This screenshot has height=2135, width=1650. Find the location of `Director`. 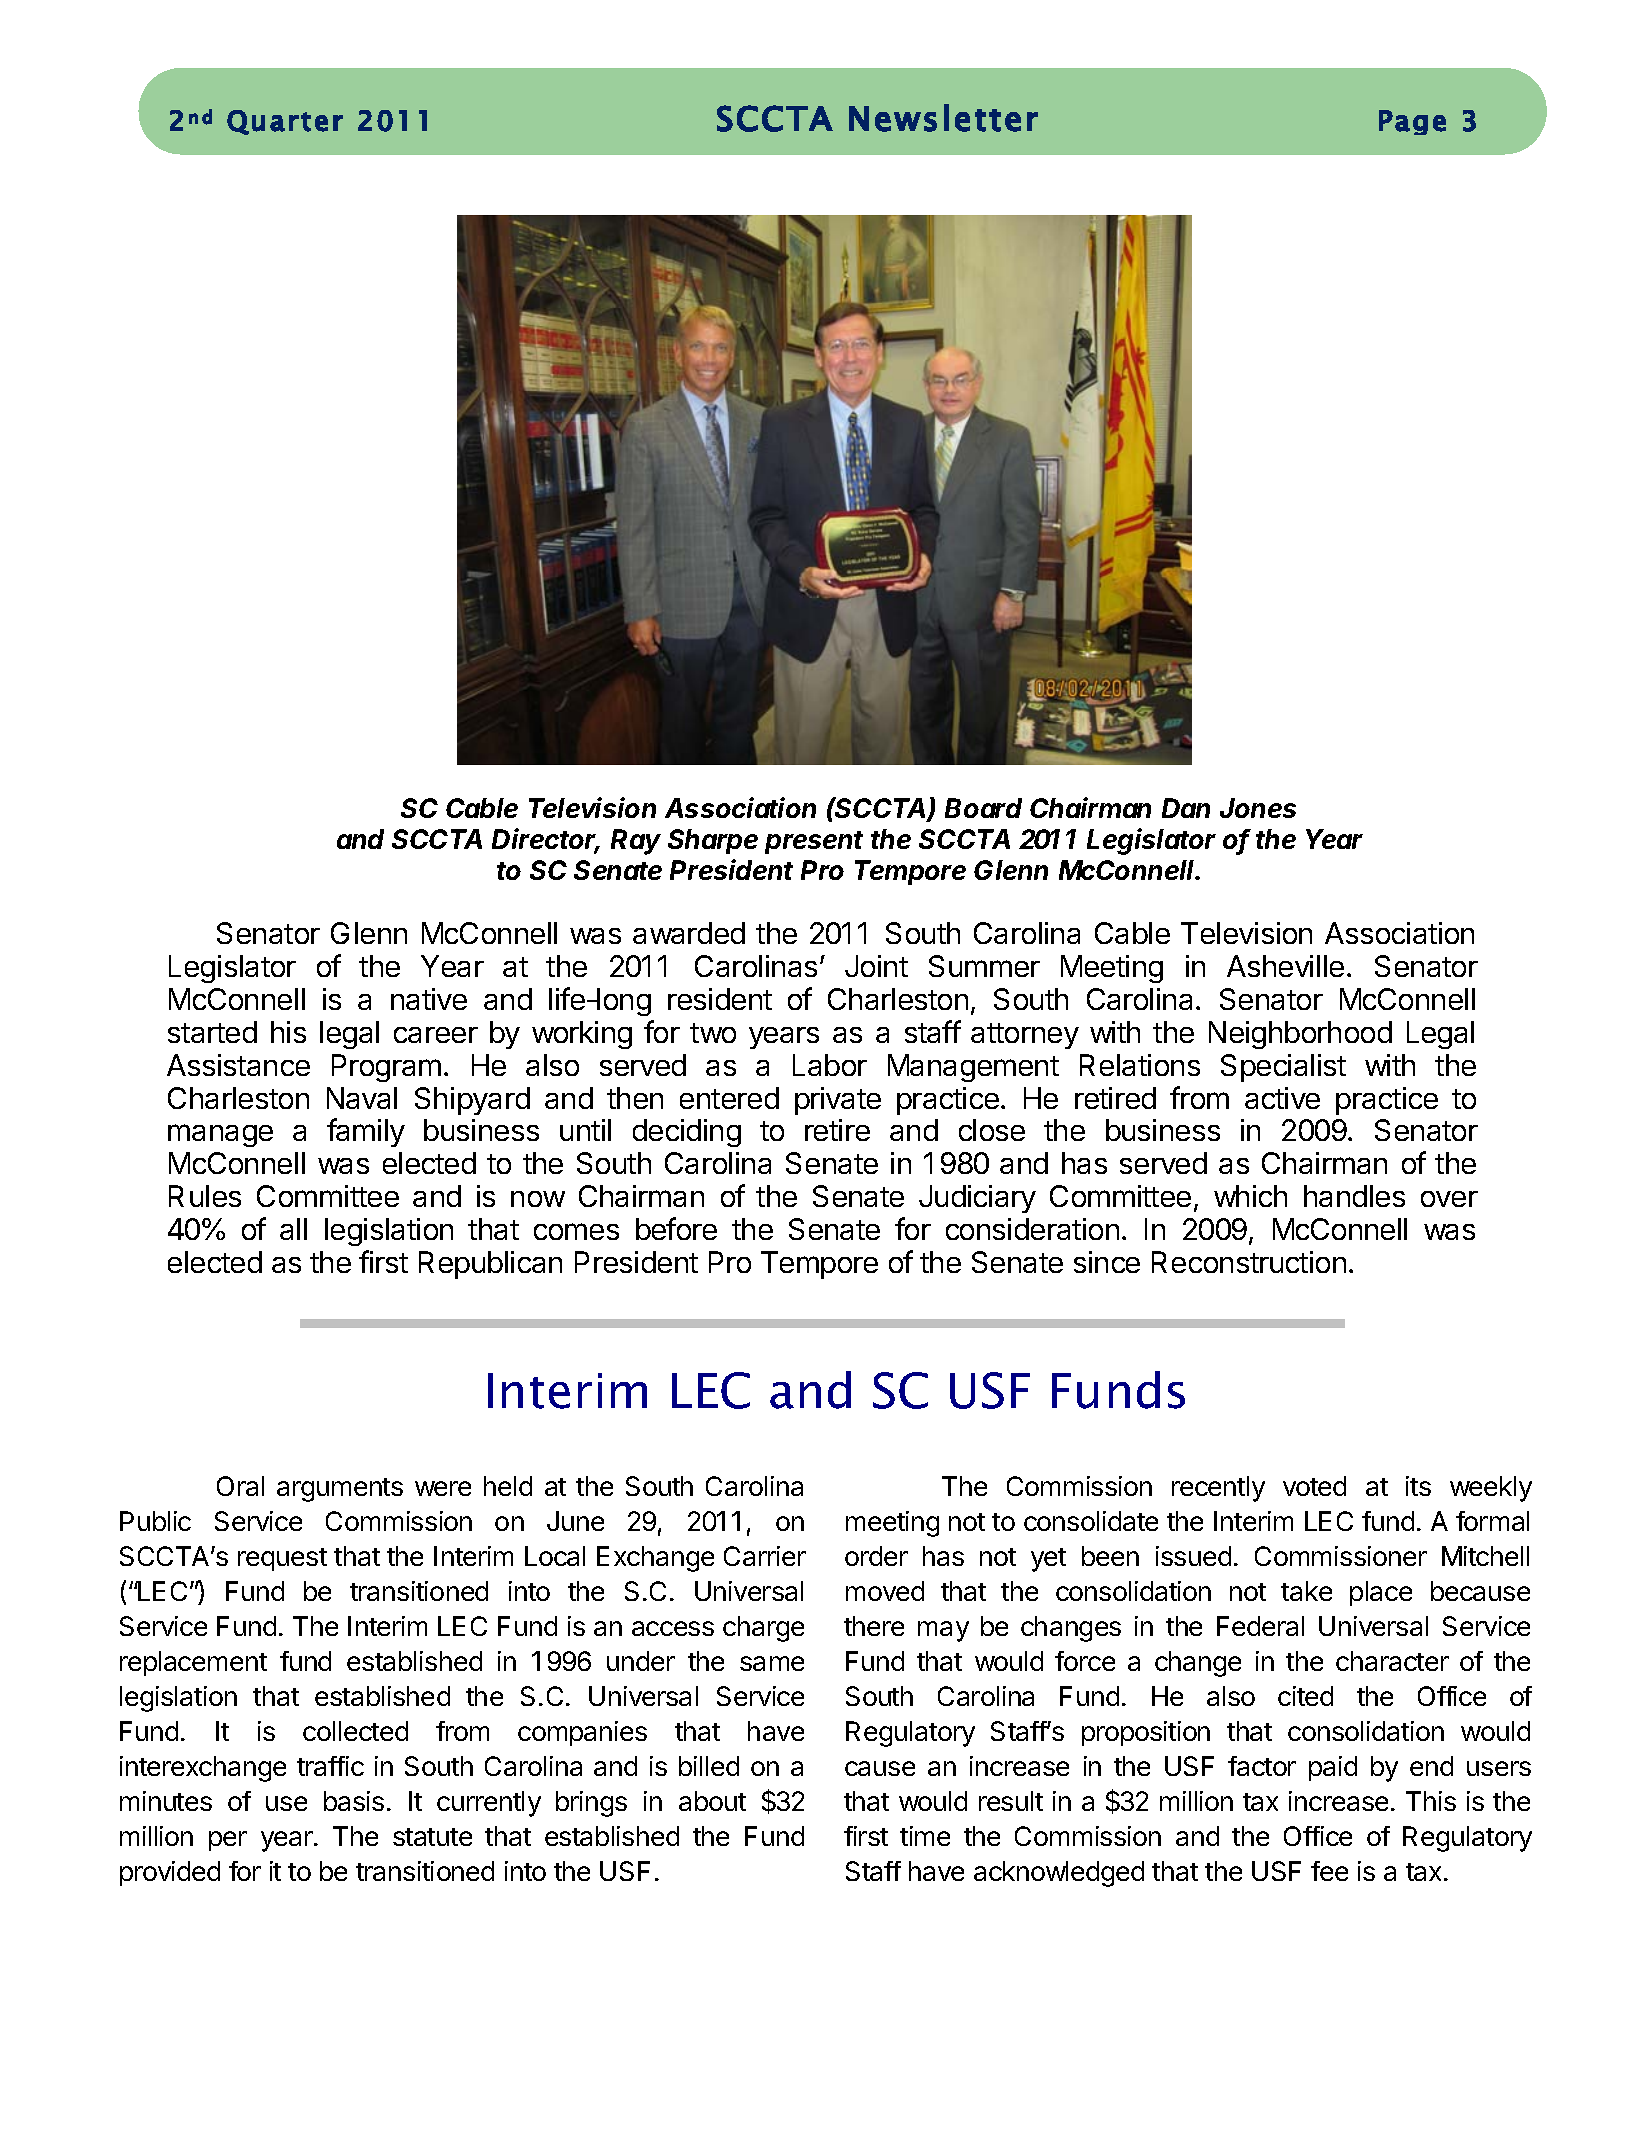

Director is located at coordinates (546, 840).
